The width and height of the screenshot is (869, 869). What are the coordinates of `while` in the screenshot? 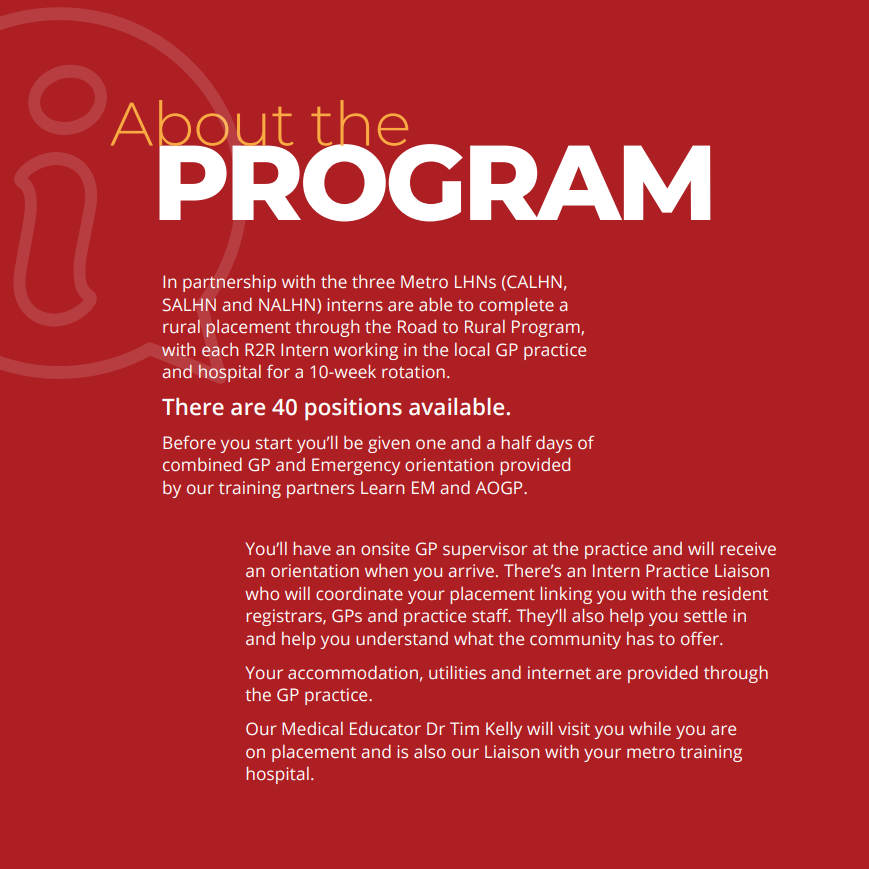 It's located at (650, 728).
